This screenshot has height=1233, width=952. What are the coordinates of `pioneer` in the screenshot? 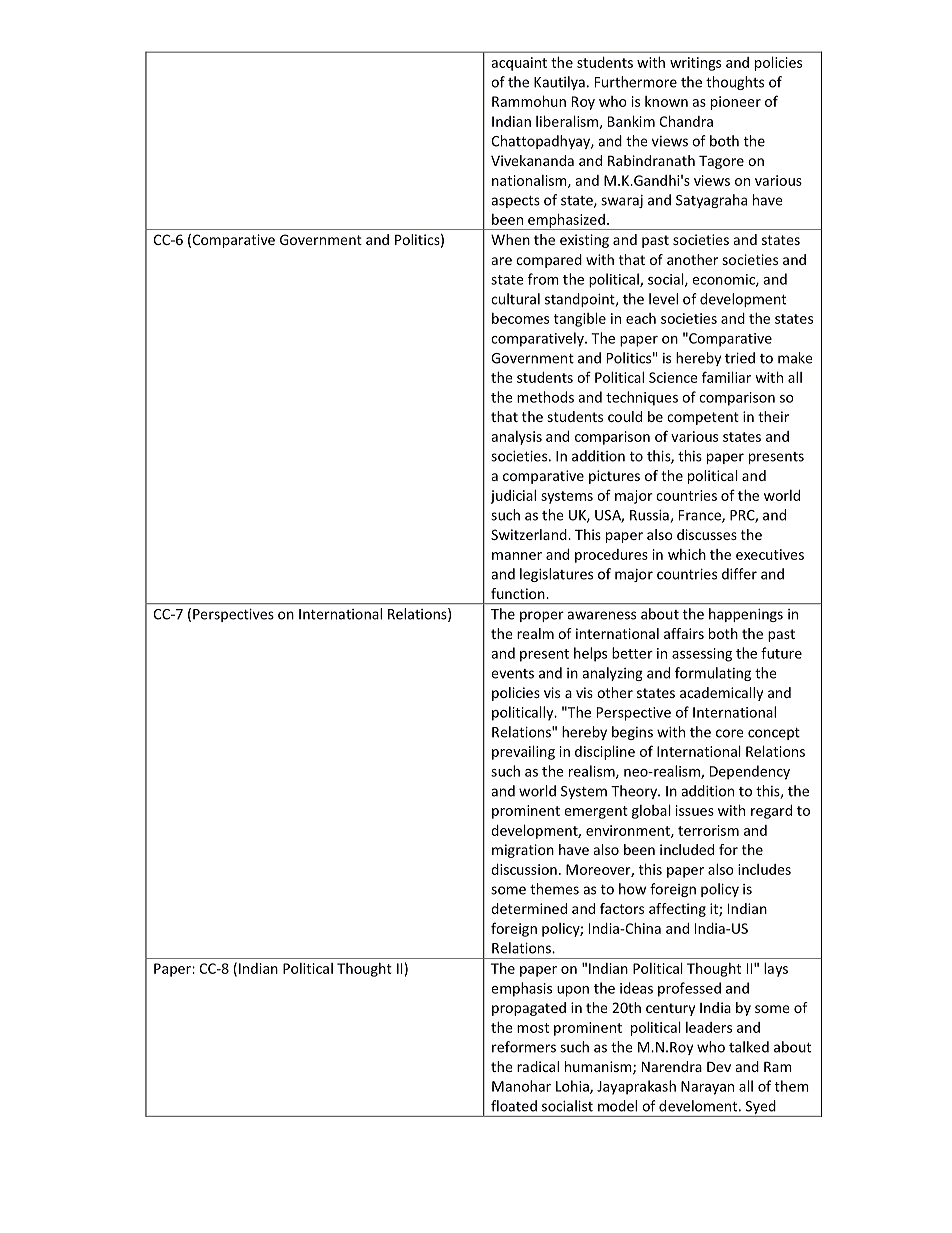 It's located at (736, 103).
